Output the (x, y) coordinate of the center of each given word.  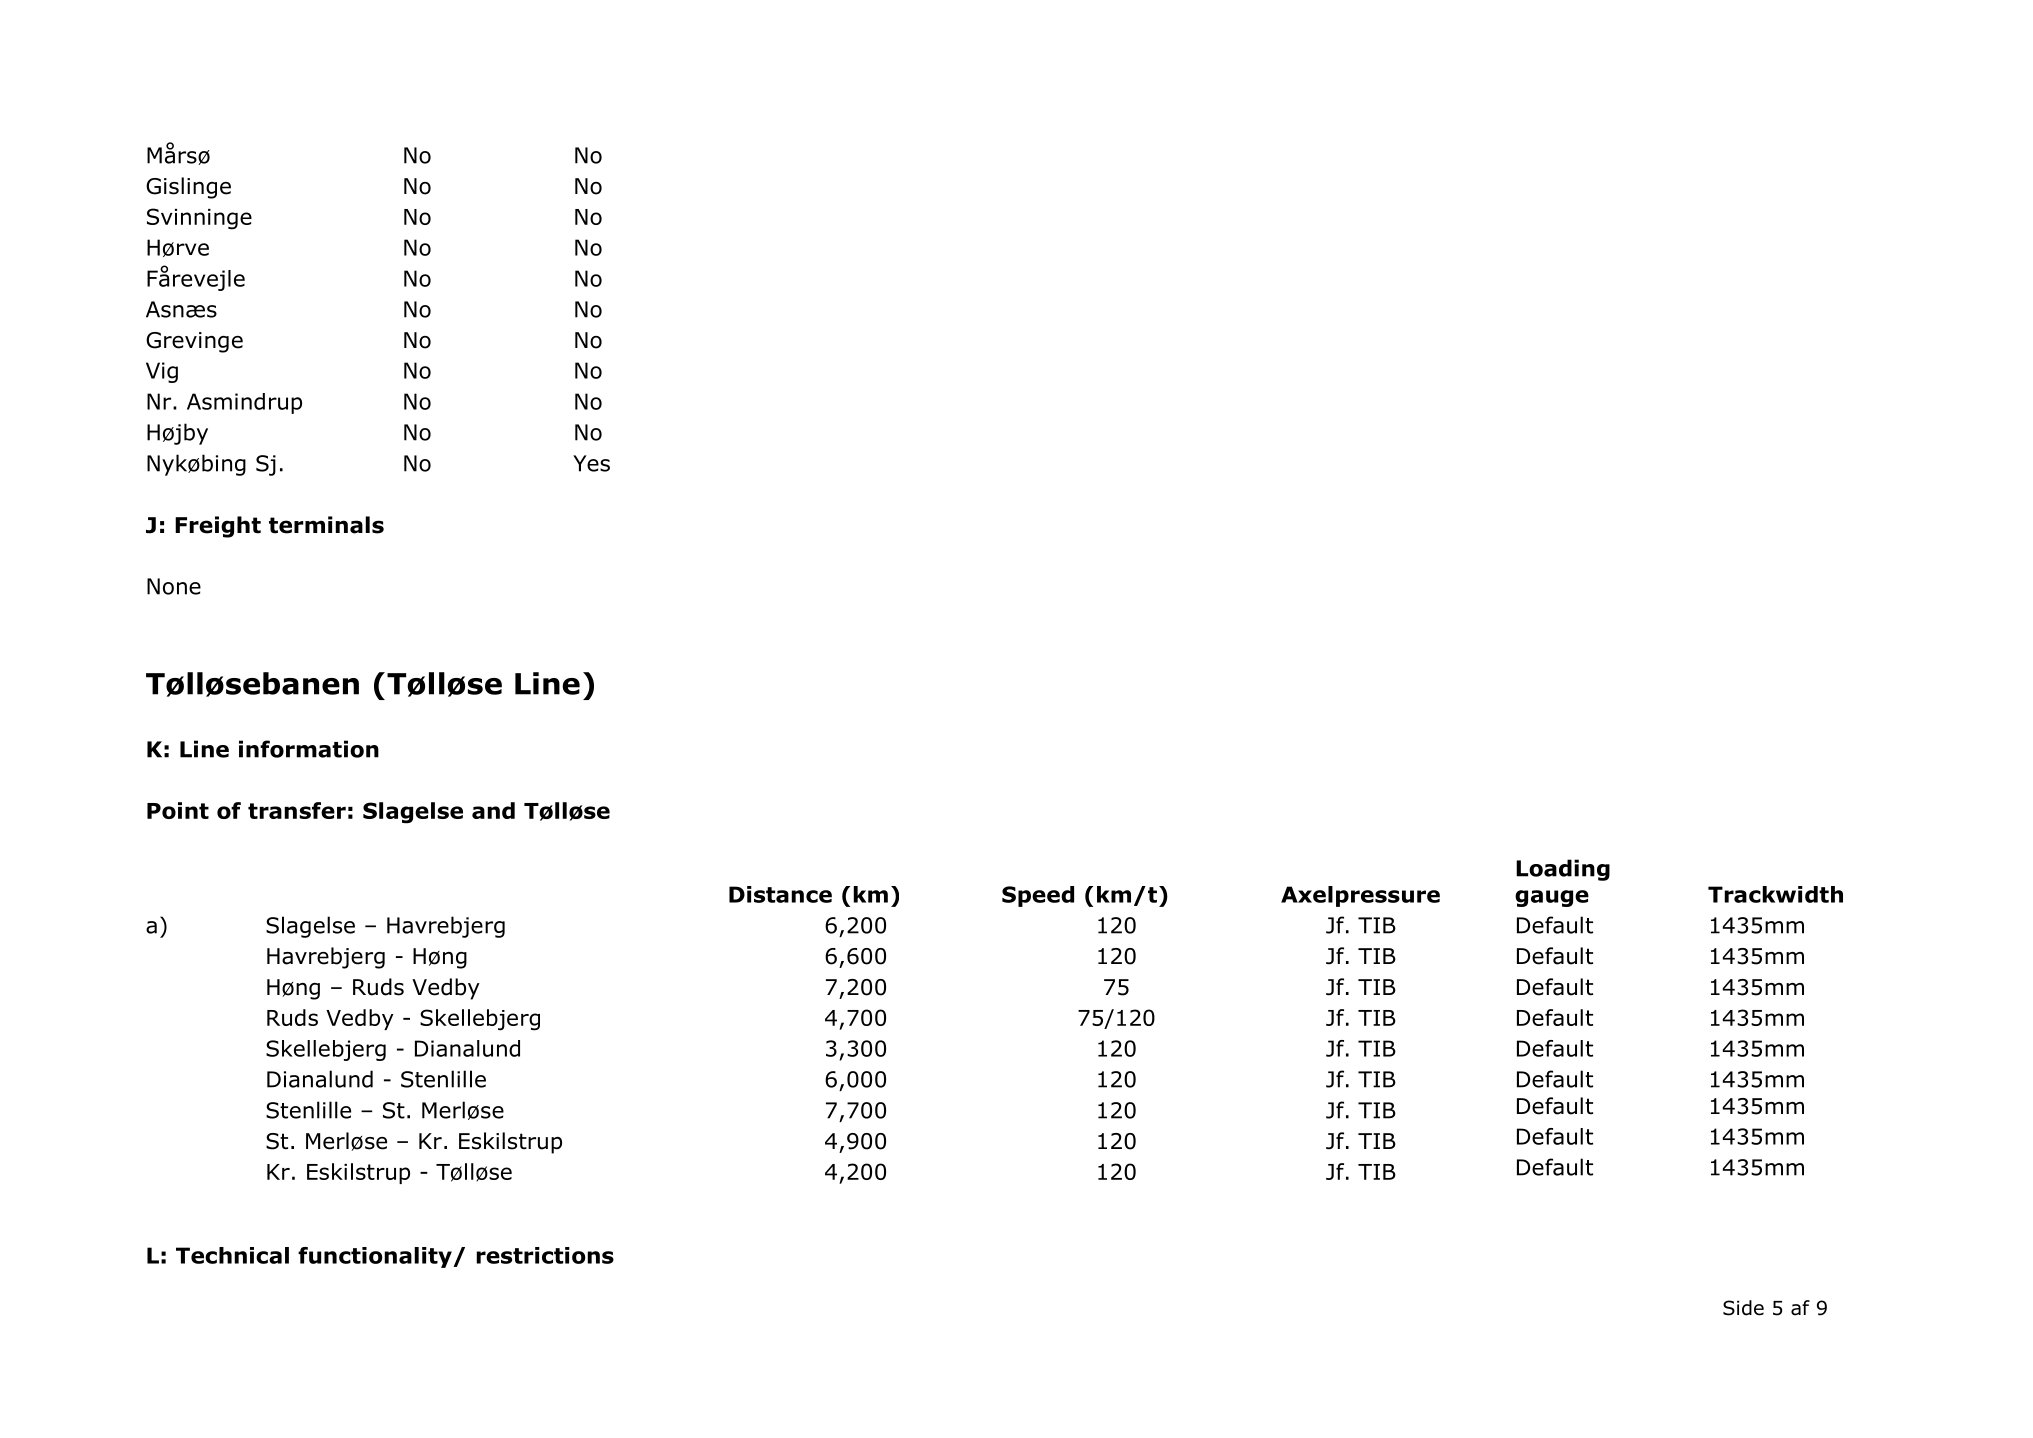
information (309, 749)
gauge (1552, 898)
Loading (1563, 870)
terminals (326, 525)
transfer (297, 810)
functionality (376, 1257)
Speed (1038, 896)
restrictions (545, 1255)
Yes (591, 463)
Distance (780, 894)
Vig (162, 372)
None (174, 586)
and (493, 810)
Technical (232, 1255)
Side (1743, 1308)
